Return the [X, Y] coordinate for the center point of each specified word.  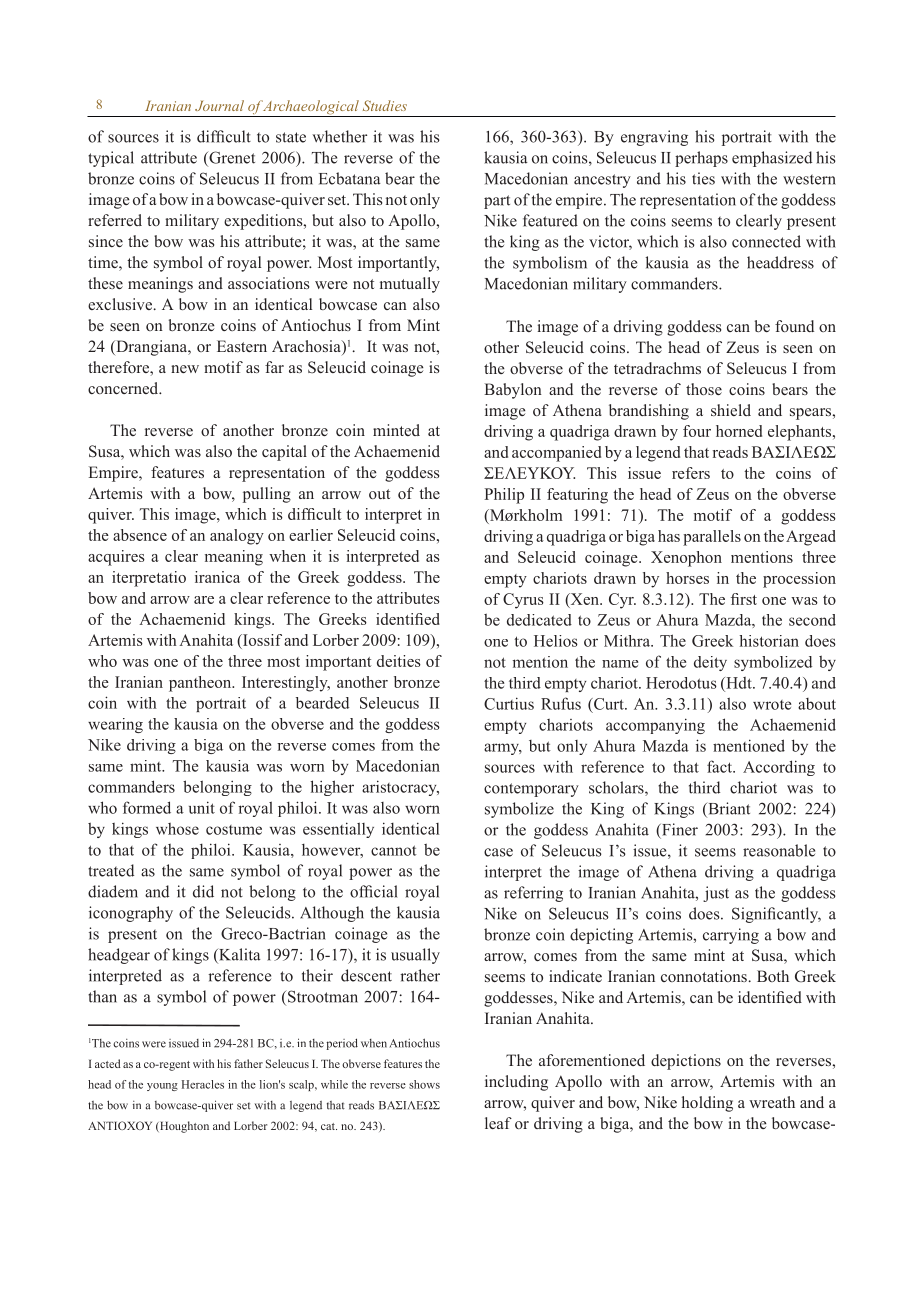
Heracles [203, 1084]
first [744, 599]
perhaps [701, 159]
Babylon [513, 391]
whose [177, 829]
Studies [385, 105]
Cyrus [523, 601]
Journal [219, 105]
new [185, 369]
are [204, 600]
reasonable [779, 850]
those [704, 389]
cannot [394, 850]
